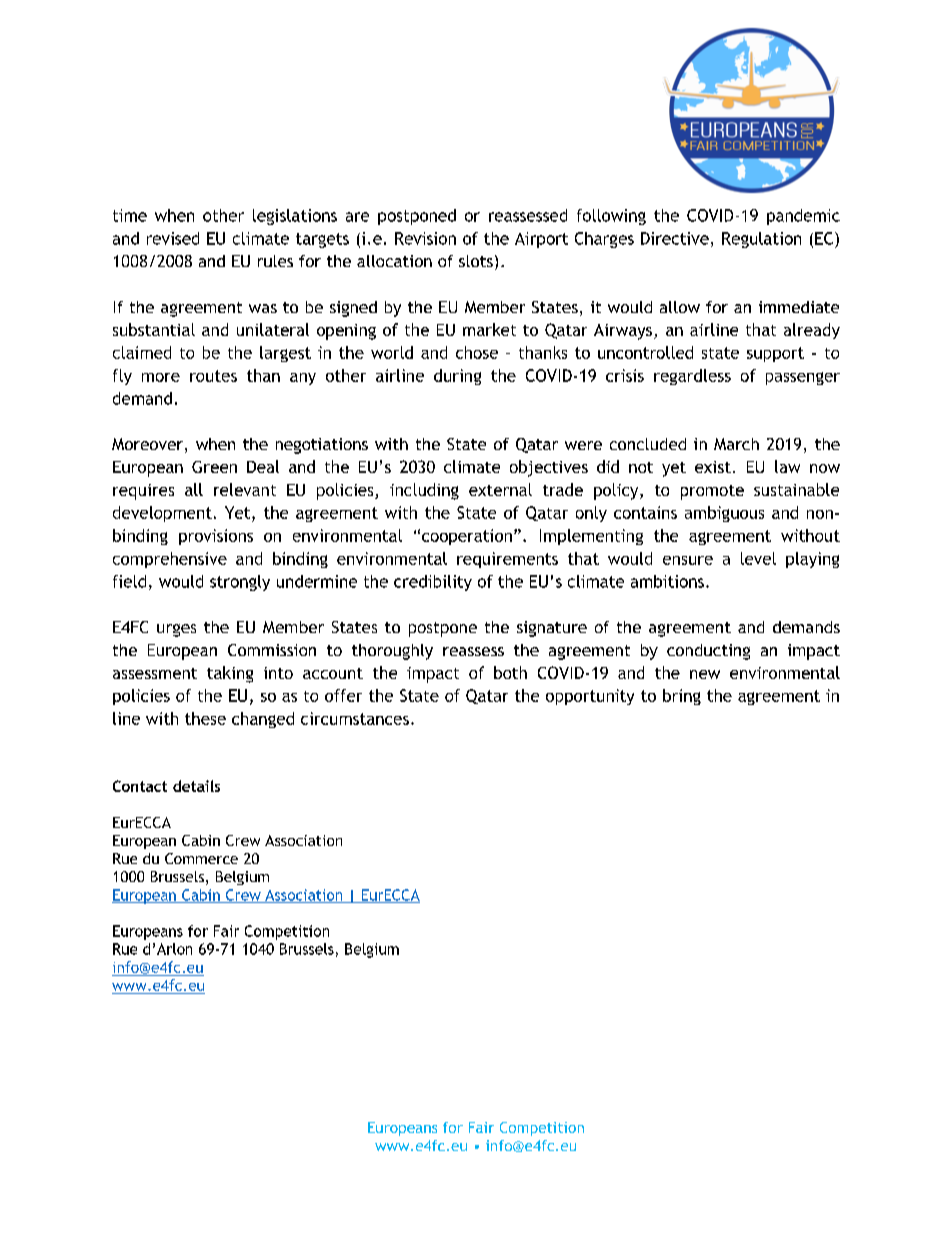 The height and width of the image is (1233, 952). What do you see at coordinates (173, 238) in the image?
I see `revised` at bounding box center [173, 238].
